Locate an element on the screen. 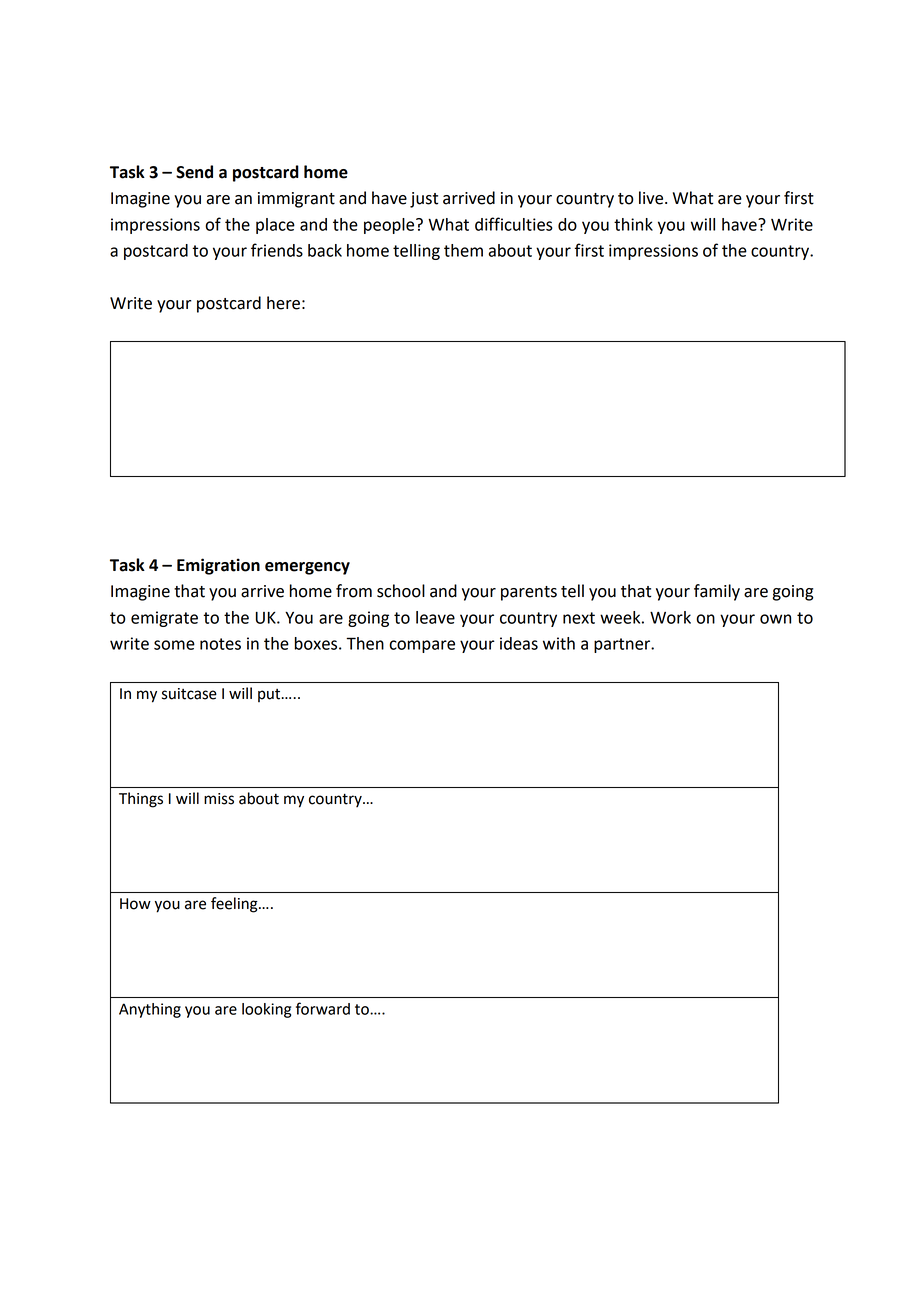  miss is located at coordinates (219, 799).
